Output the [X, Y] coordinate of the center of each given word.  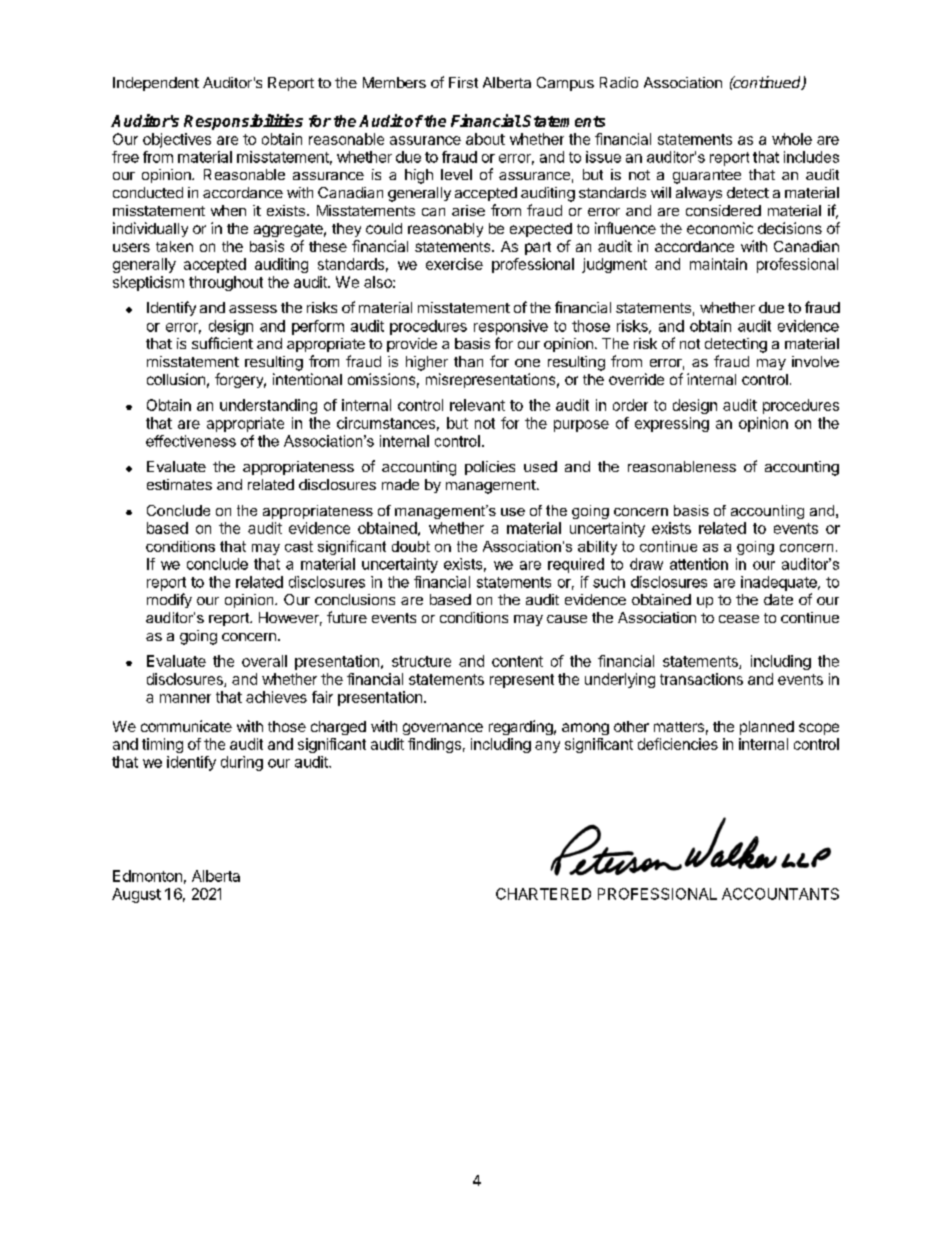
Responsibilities [243, 122]
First [463, 82]
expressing [672, 424]
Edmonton [147, 876]
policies [490, 468]
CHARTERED [543, 894]
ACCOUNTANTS [780, 894]
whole [792, 139]
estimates [179, 484]
